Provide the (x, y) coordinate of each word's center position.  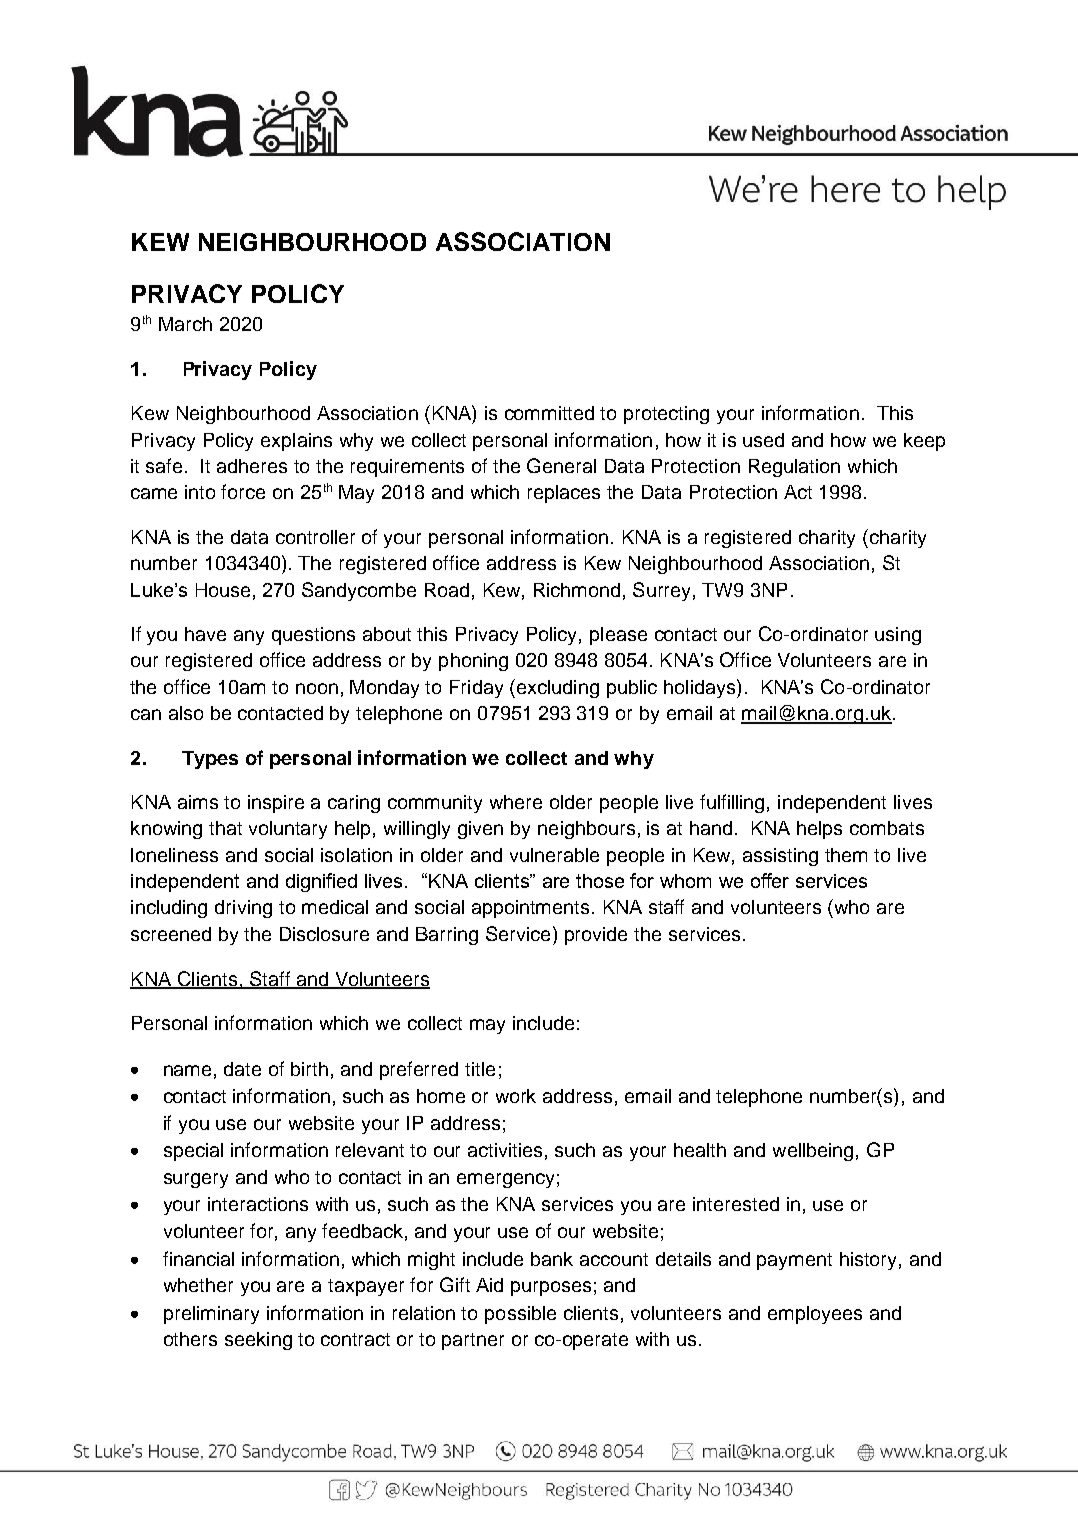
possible (520, 1315)
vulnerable (554, 855)
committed (549, 413)
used (763, 440)
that (225, 828)
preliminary (211, 1315)
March (185, 324)
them (846, 855)
